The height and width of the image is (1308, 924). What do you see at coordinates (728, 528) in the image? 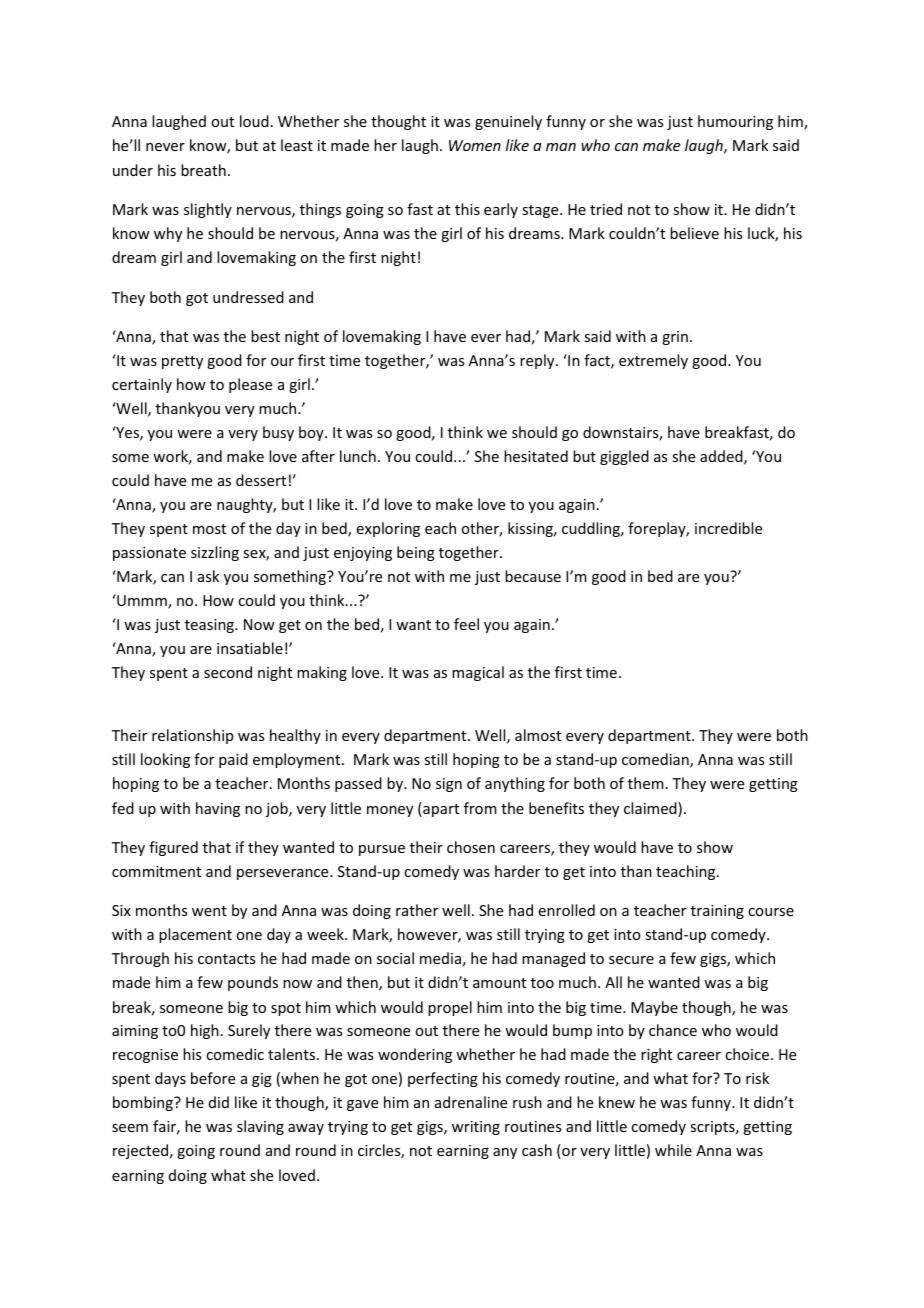
I see `incredible` at bounding box center [728, 528].
